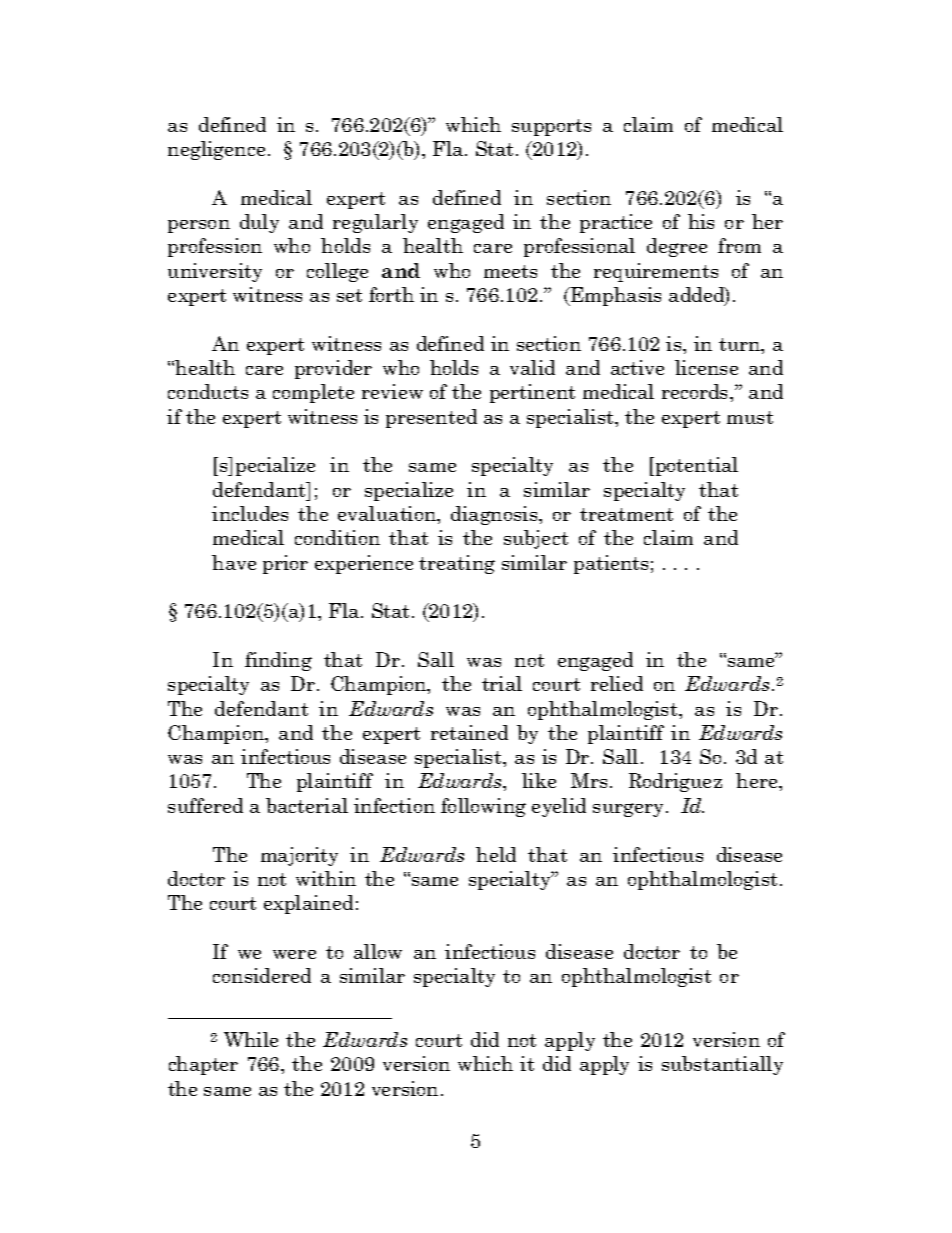 The width and height of the image is (952, 1233). What do you see at coordinates (483, 807) in the image?
I see `following` at bounding box center [483, 807].
